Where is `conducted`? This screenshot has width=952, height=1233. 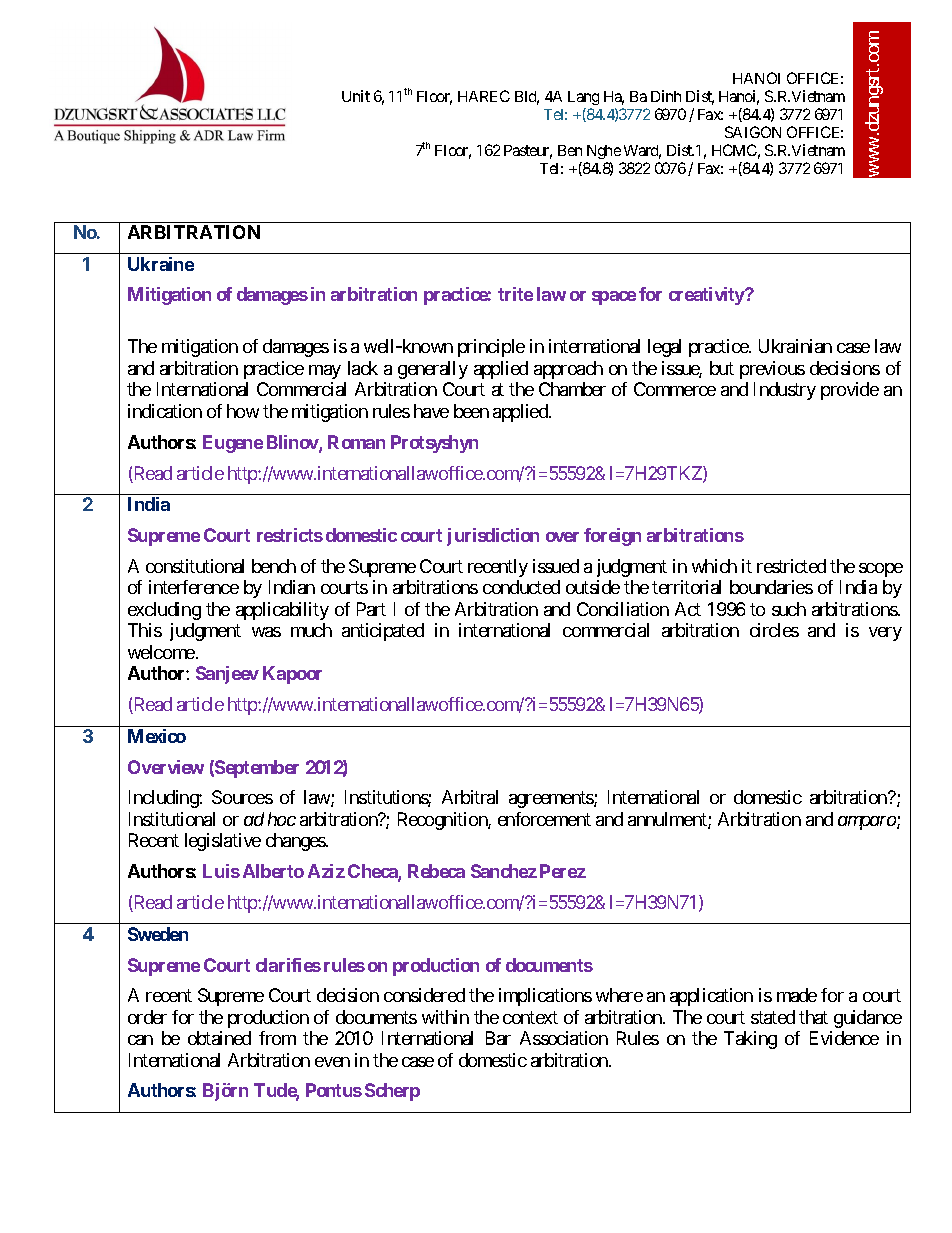
conducted is located at coordinates (521, 587).
